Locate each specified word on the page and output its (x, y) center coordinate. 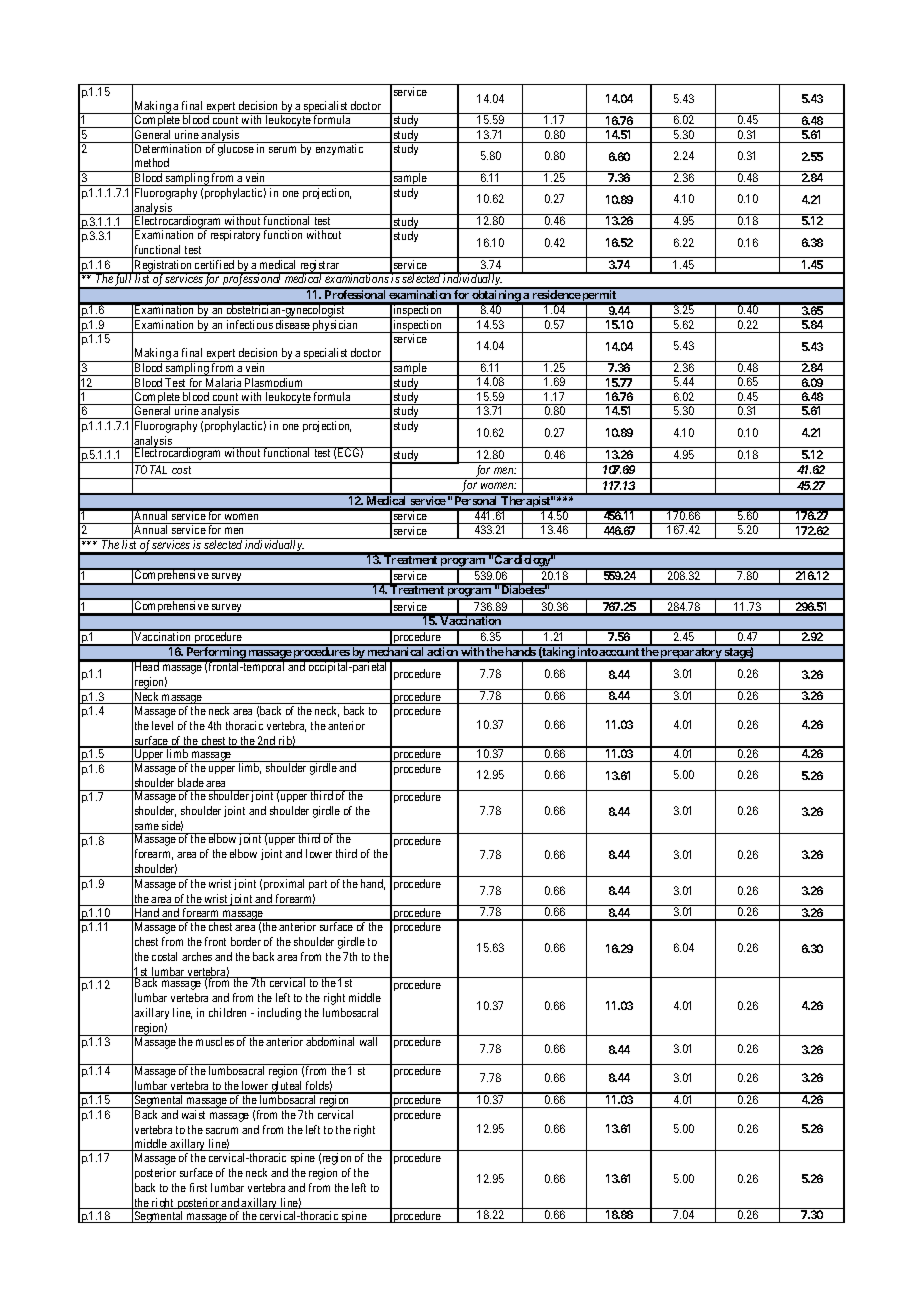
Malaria (224, 384)
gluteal (287, 1088)
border (246, 941)
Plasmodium (274, 384)
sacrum (222, 1130)
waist (193, 1114)
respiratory (235, 235)
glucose (236, 150)
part (318, 885)
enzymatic (339, 149)
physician (335, 326)
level (162, 725)
